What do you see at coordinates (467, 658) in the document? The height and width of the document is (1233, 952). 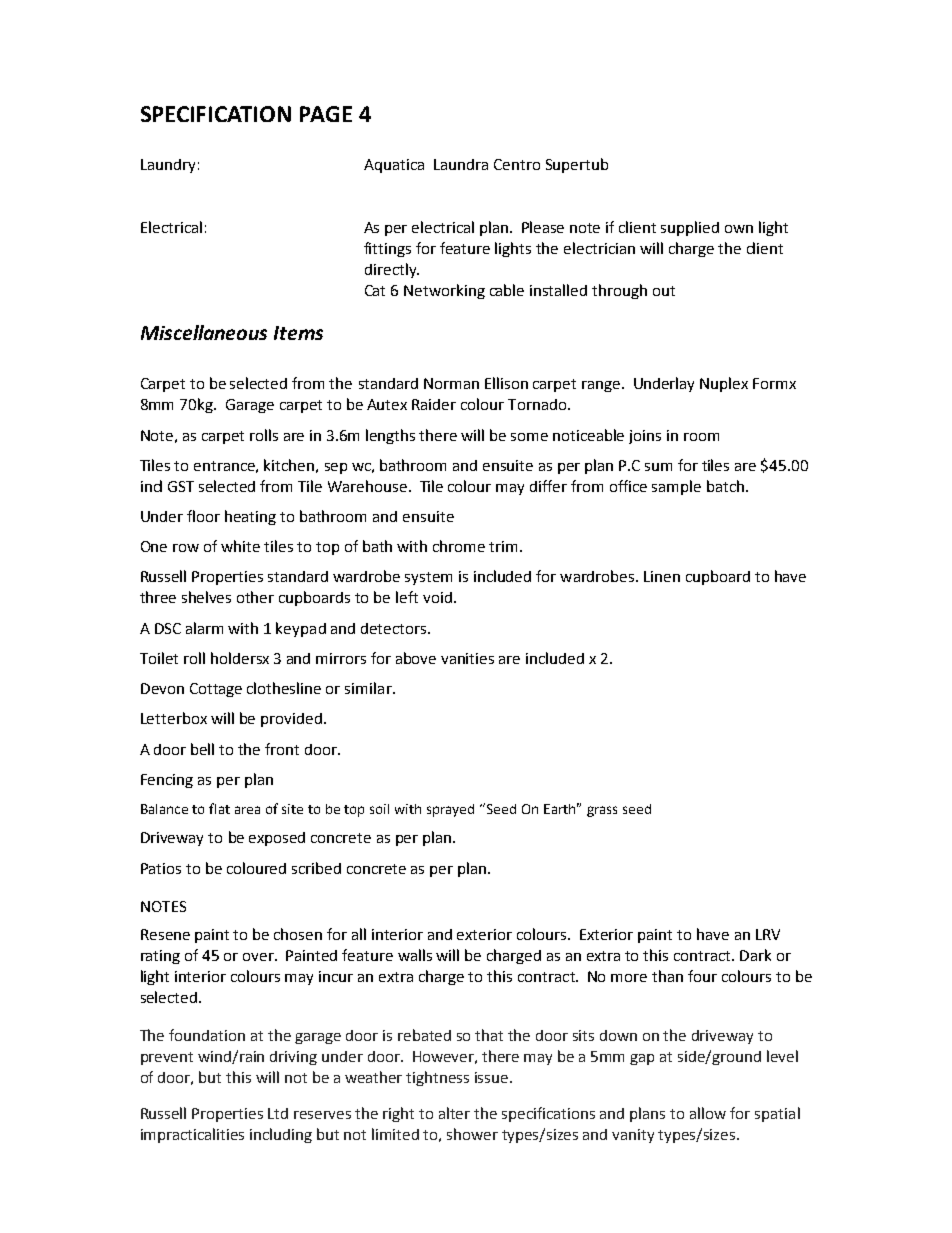 I see `vanities` at bounding box center [467, 658].
